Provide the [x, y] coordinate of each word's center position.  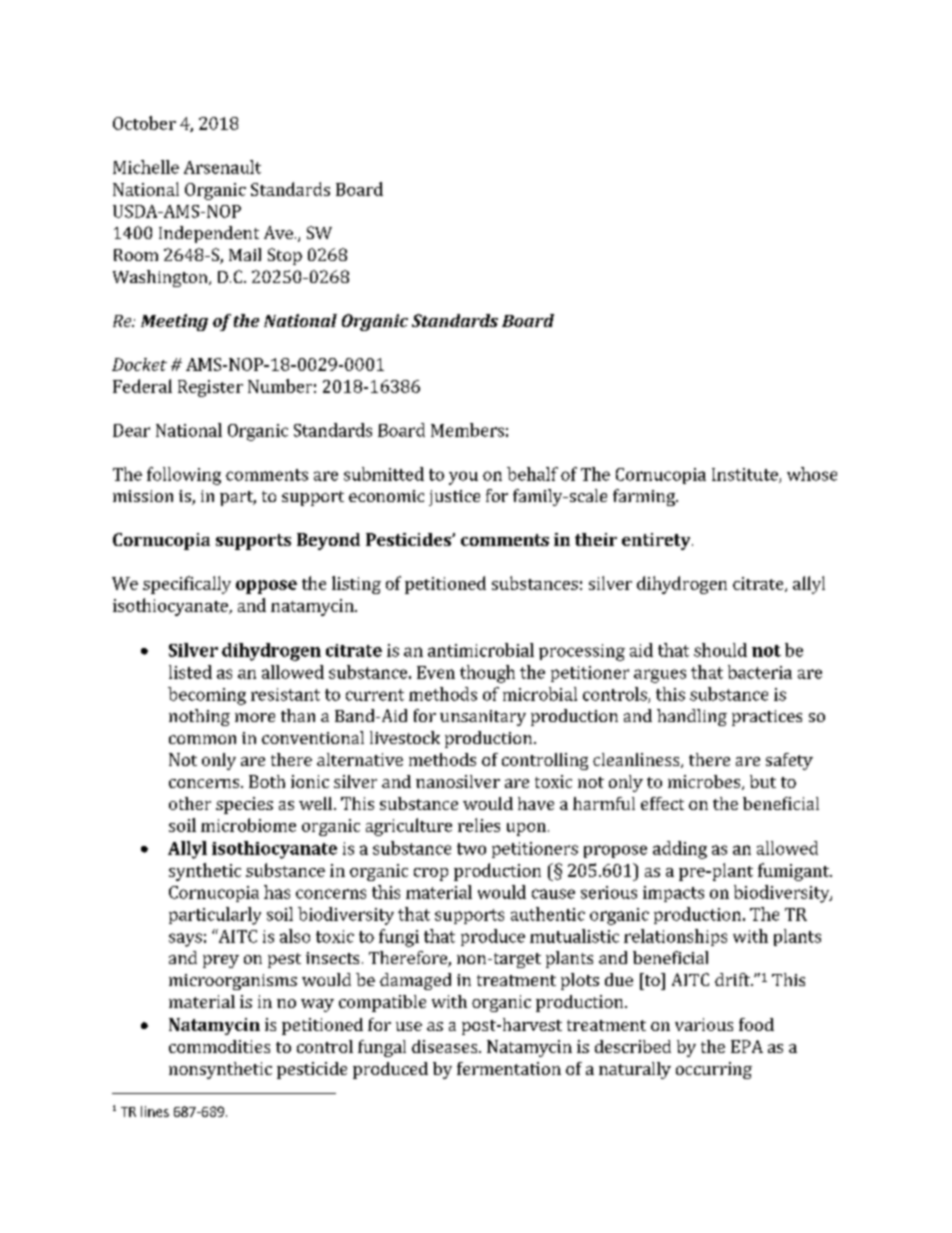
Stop [285, 256]
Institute [746, 475]
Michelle [146, 167]
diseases [446, 1046]
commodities [219, 1046]
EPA [747, 1046]
